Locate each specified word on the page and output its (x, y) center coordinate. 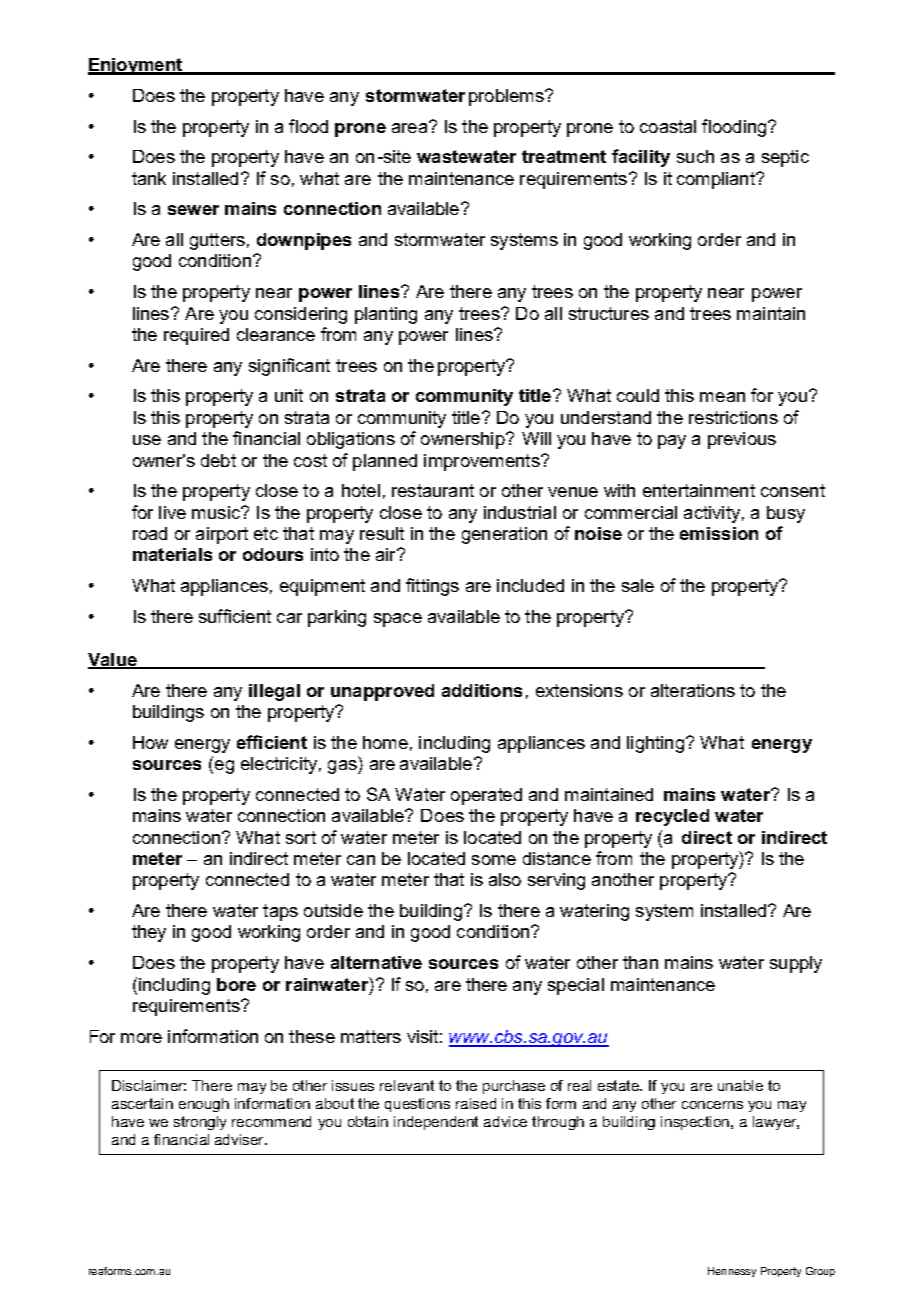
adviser (241, 1139)
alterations (693, 690)
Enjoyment (136, 66)
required (196, 336)
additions (482, 690)
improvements (483, 462)
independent (436, 1123)
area (411, 127)
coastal (668, 126)
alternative (376, 962)
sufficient (235, 616)
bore (236, 984)
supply (796, 964)
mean (722, 397)
